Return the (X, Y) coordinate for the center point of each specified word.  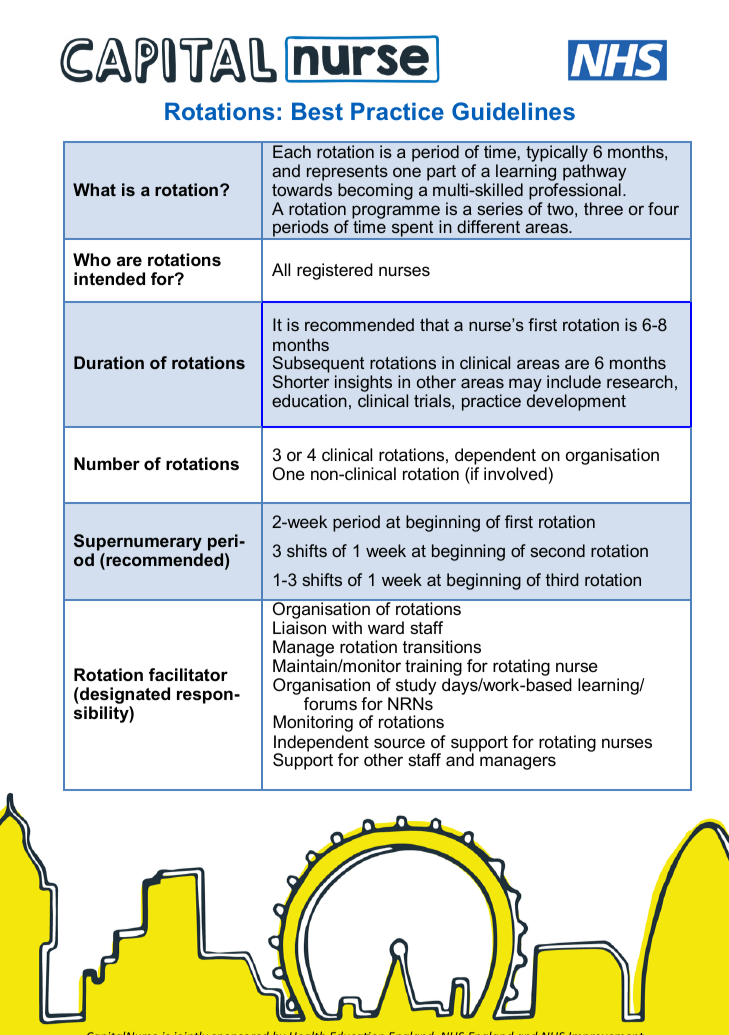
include (574, 381)
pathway (594, 172)
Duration (109, 362)
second (557, 550)
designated (124, 697)
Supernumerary (138, 544)
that (434, 324)
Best (317, 111)
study (416, 688)
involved (515, 473)
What (94, 189)
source (399, 743)
